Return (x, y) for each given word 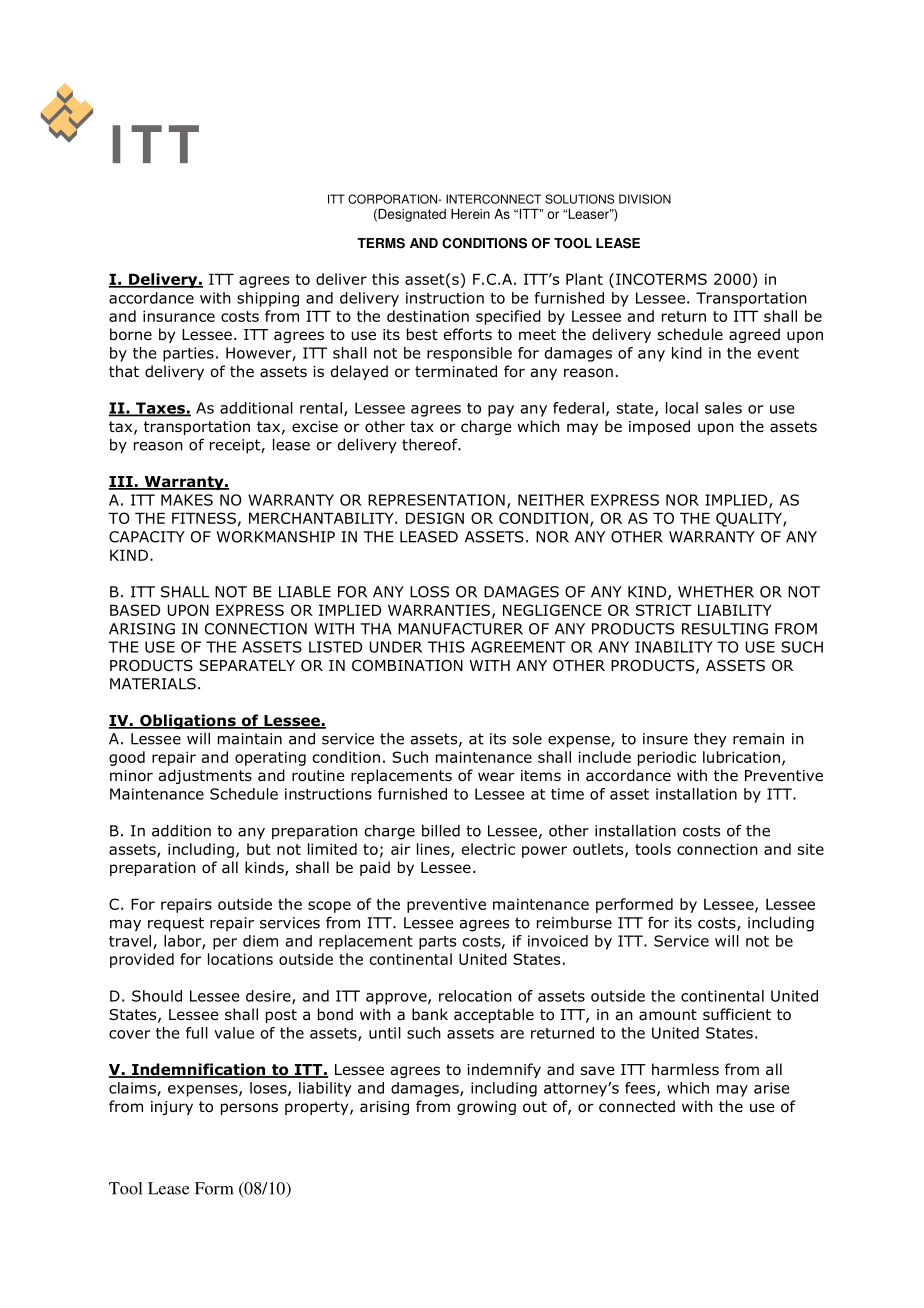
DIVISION (645, 199)
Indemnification (198, 1070)
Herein (470, 214)
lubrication (741, 757)
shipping (268, 299)
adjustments (205, 776)
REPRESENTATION (436, 500)
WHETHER (716, 592)
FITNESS (204, 518)
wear (496, 777)
